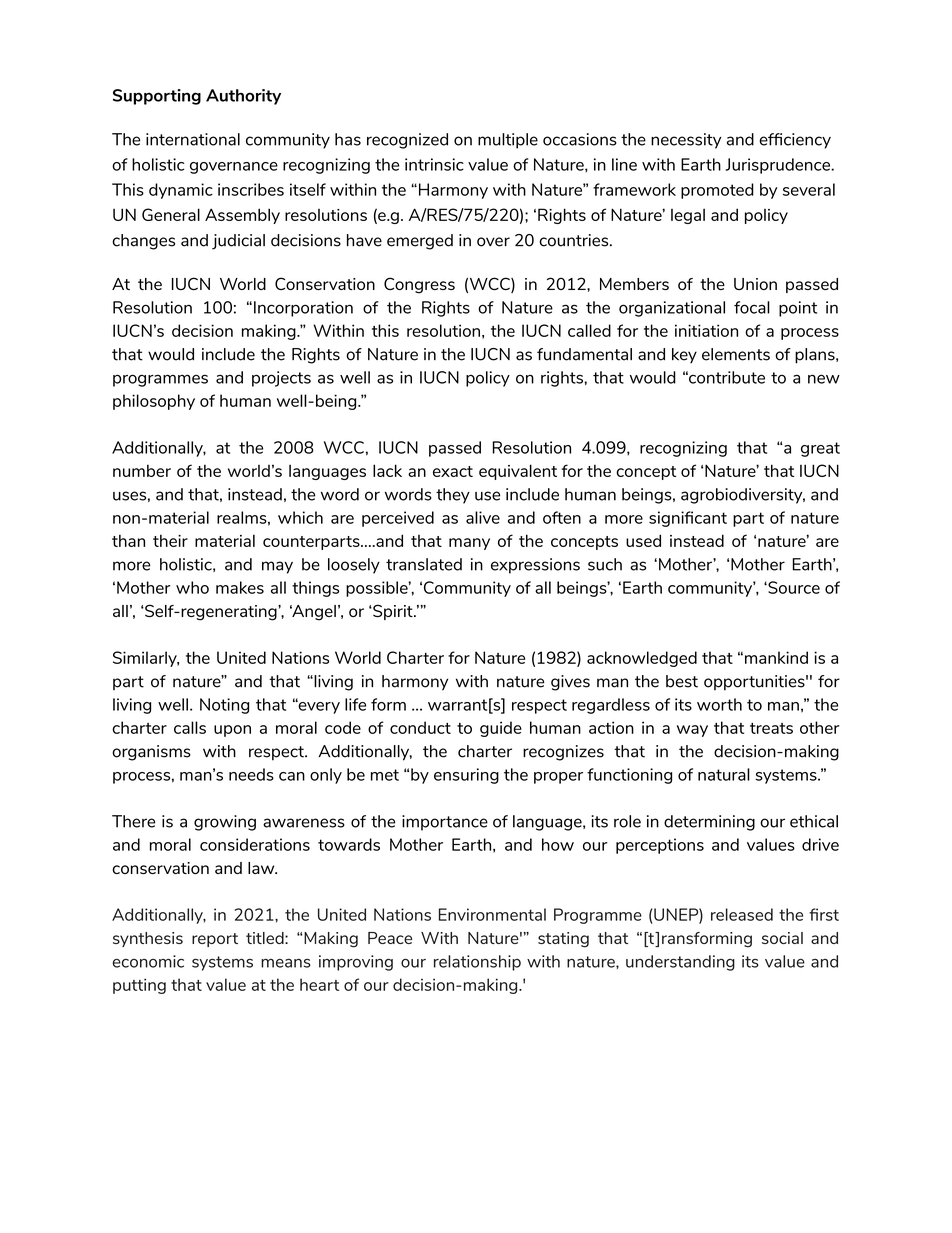 The image size is (952, 1233). Describe the element at coordinates (170, 540) in the page. I see `their` at that location.
